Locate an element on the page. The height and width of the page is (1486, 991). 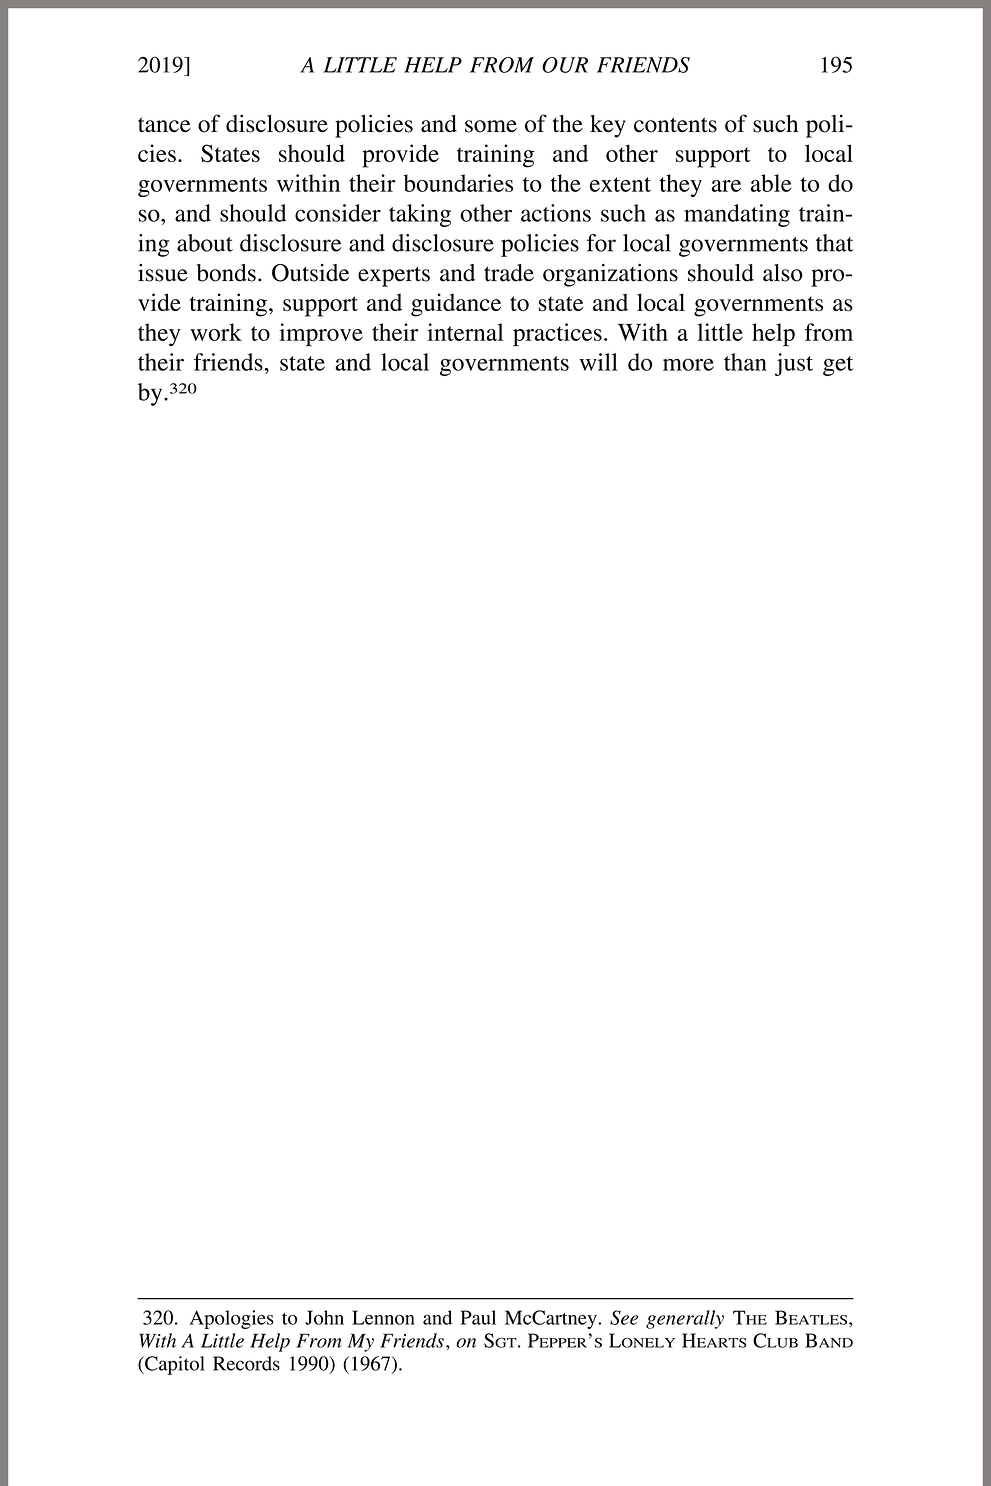
Paul is located at coordinates (478, 1317).
